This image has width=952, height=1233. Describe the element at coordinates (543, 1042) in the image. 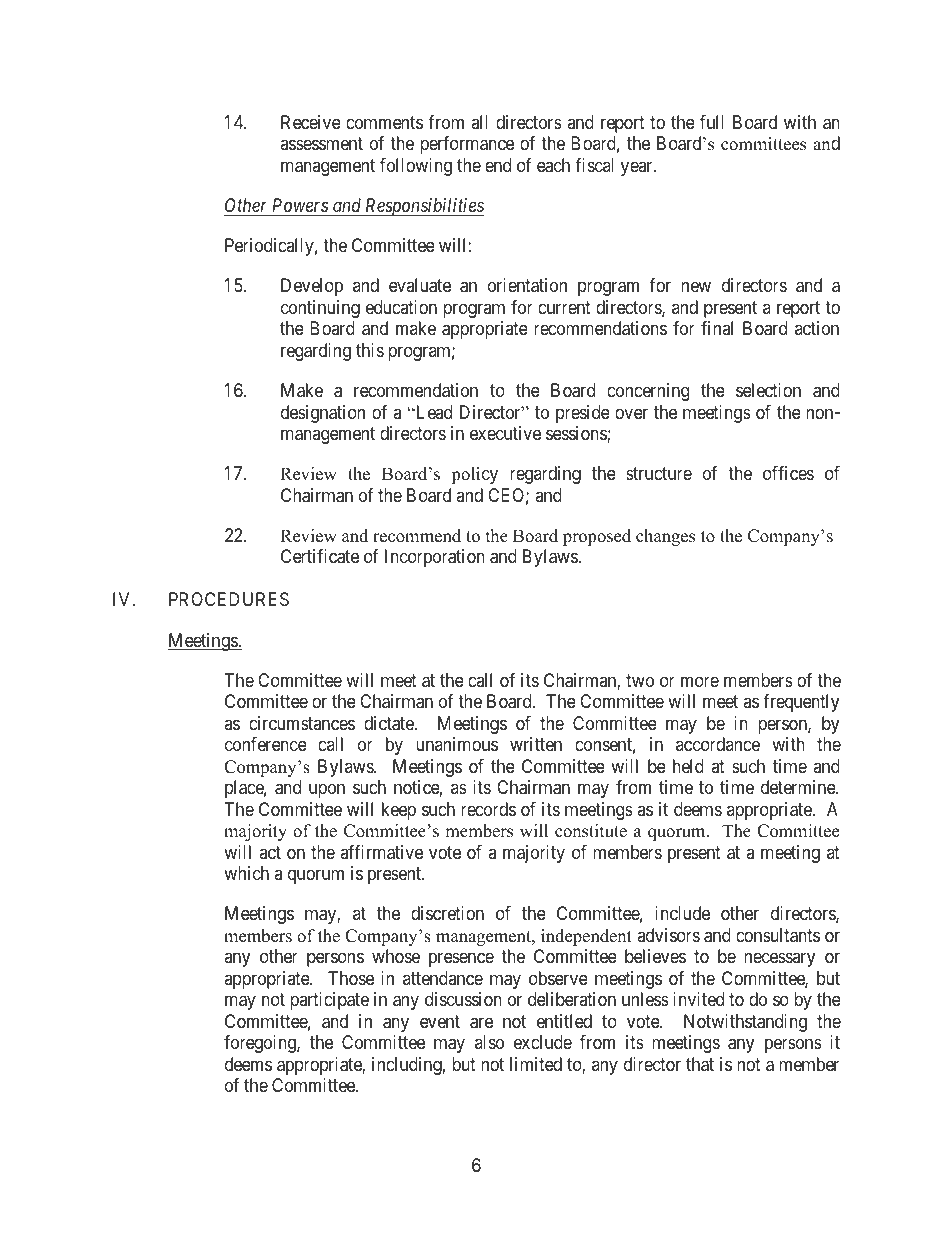

I see `exclude` at that location.
